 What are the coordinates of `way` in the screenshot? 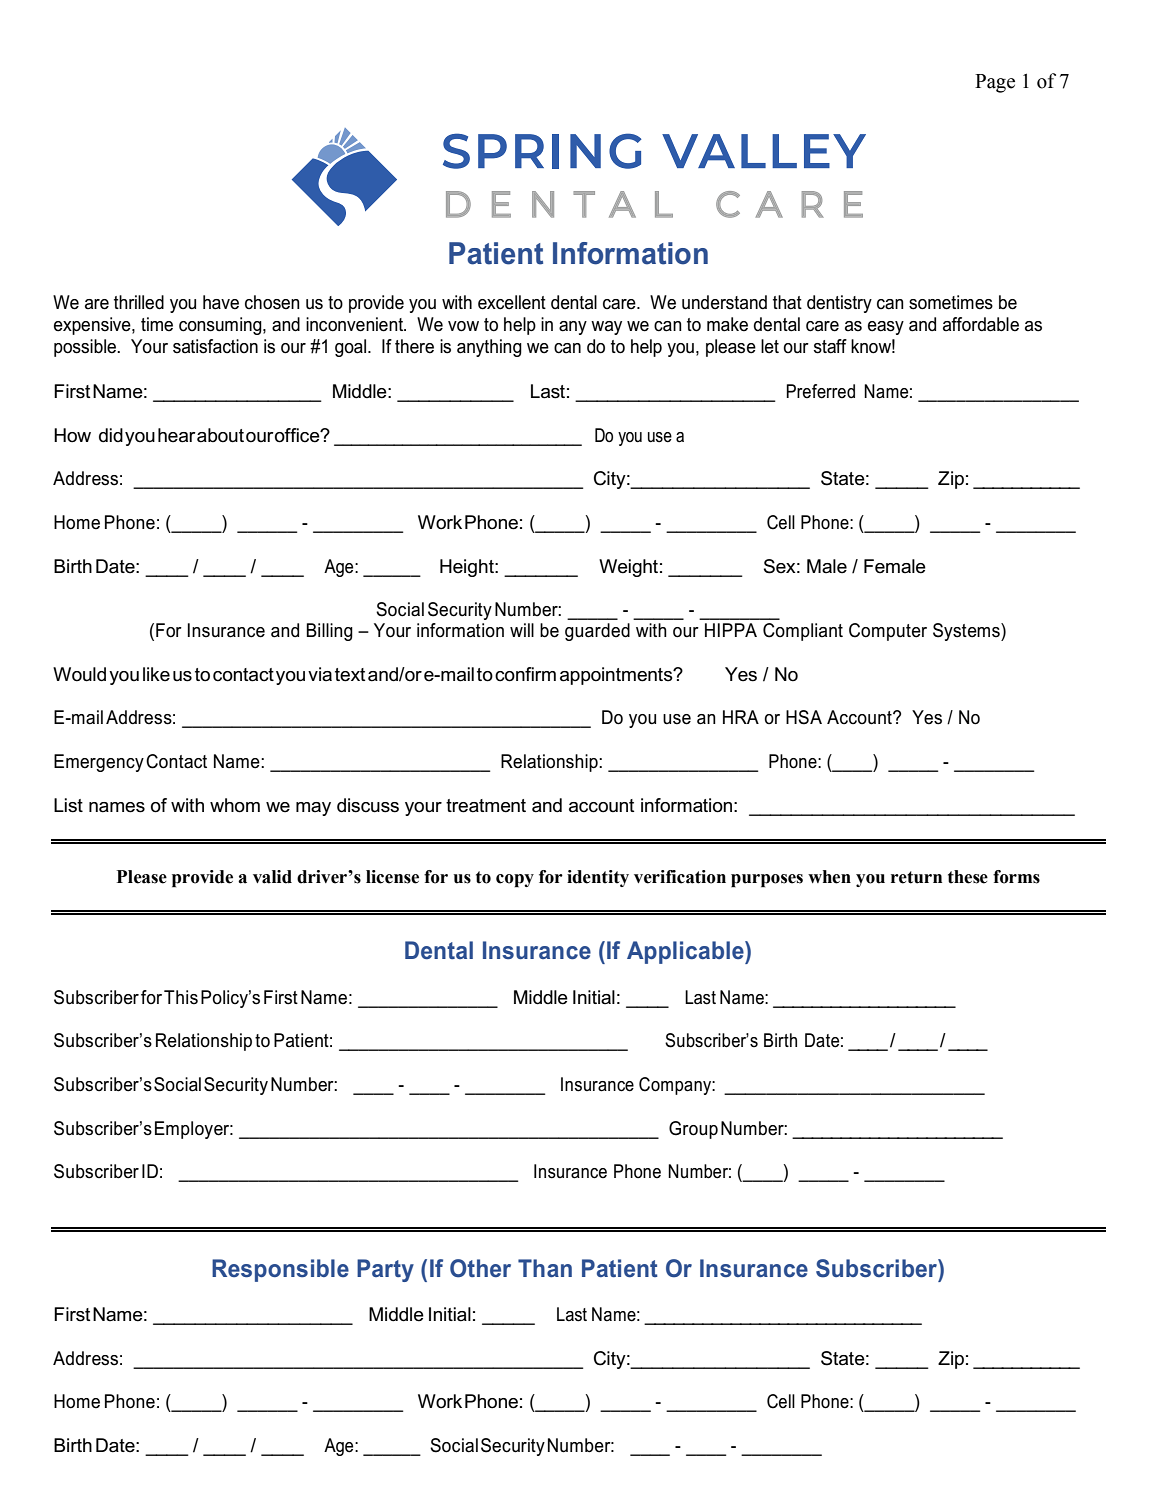 It's located at (606, 328).
